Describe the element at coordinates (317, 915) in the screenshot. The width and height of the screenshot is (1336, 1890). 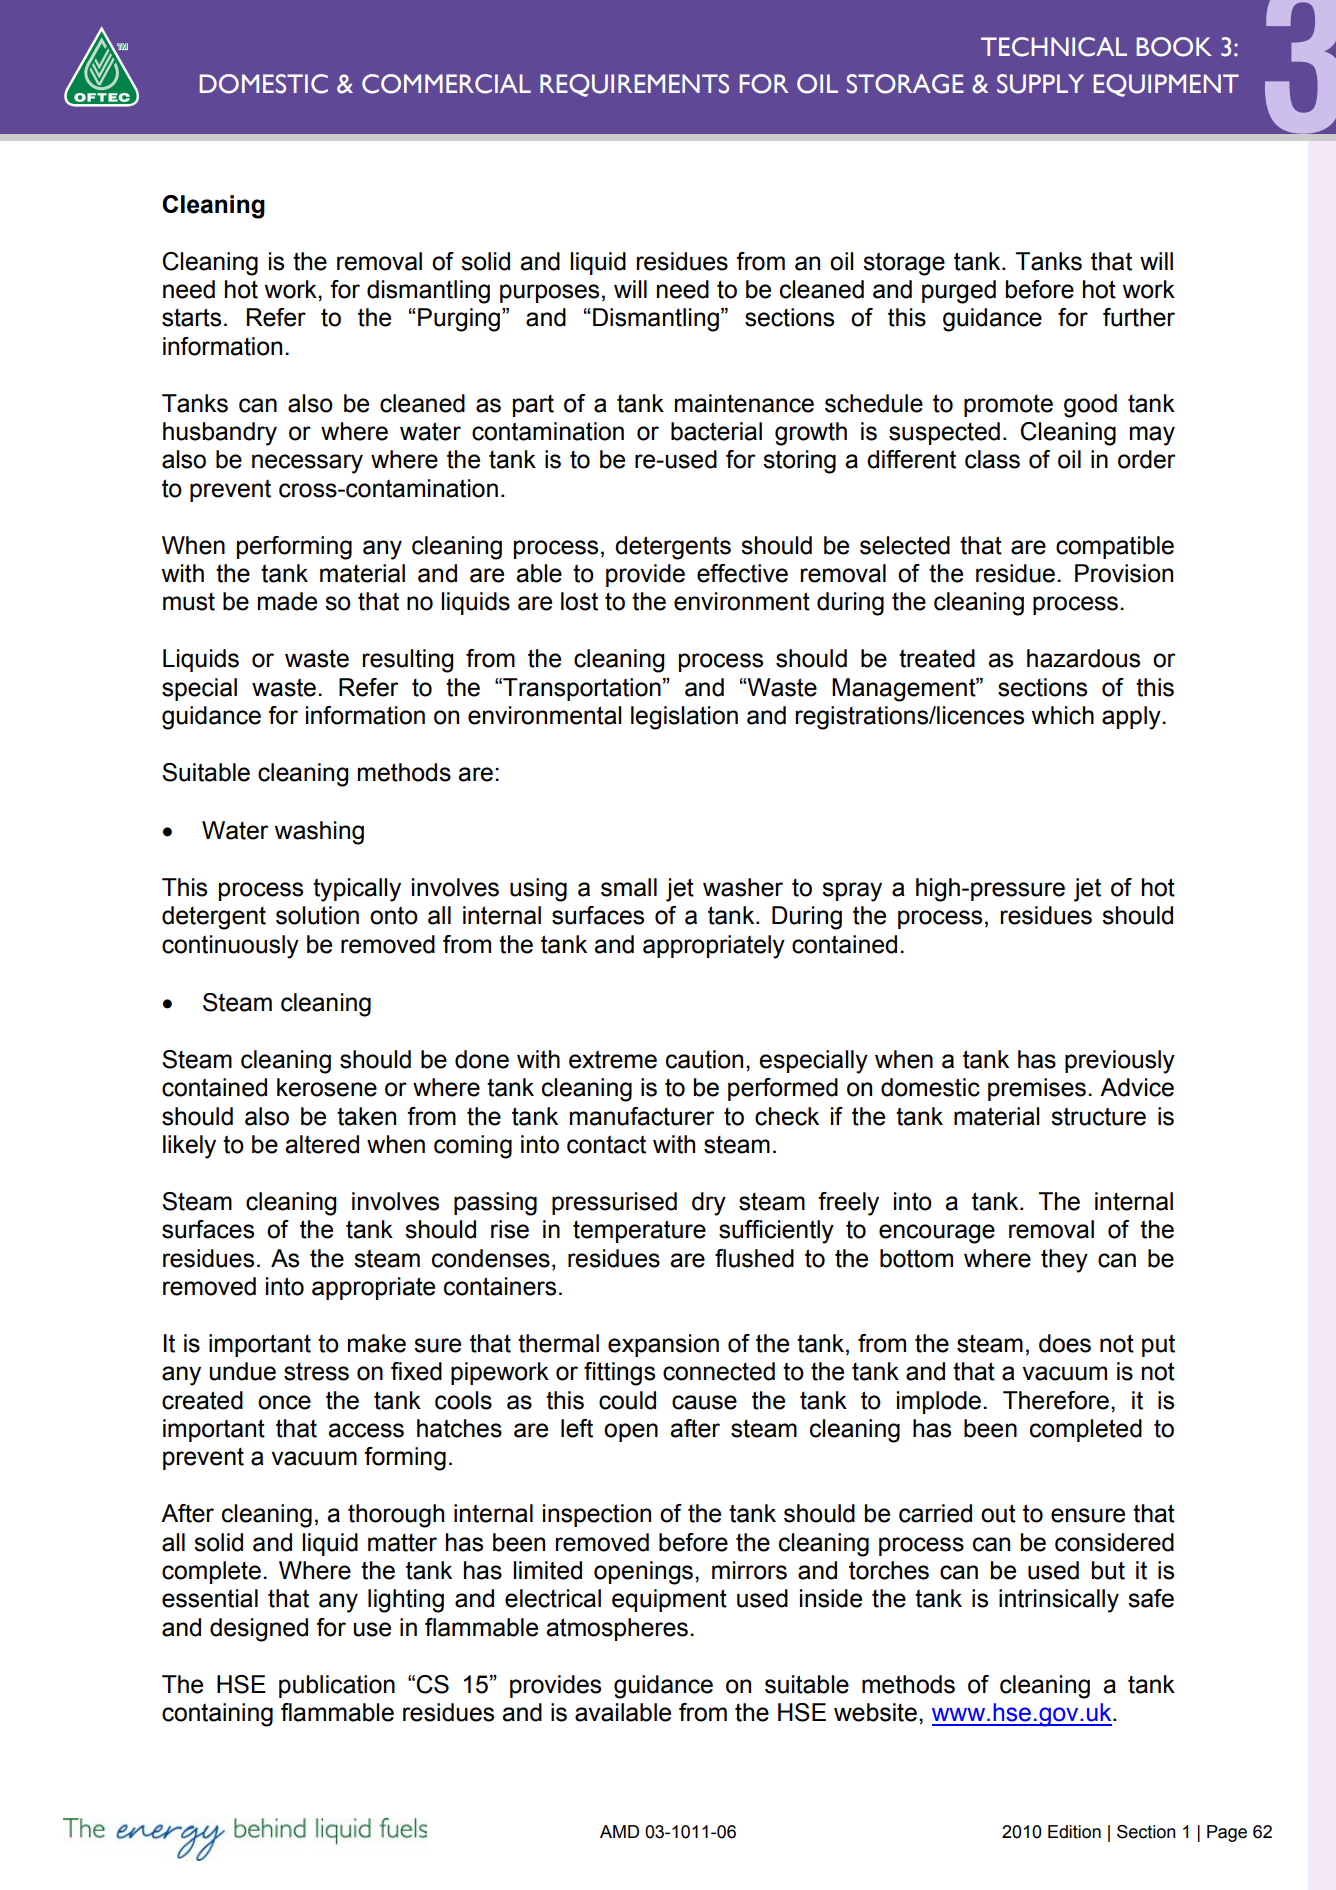
I see `solution` at that location.
